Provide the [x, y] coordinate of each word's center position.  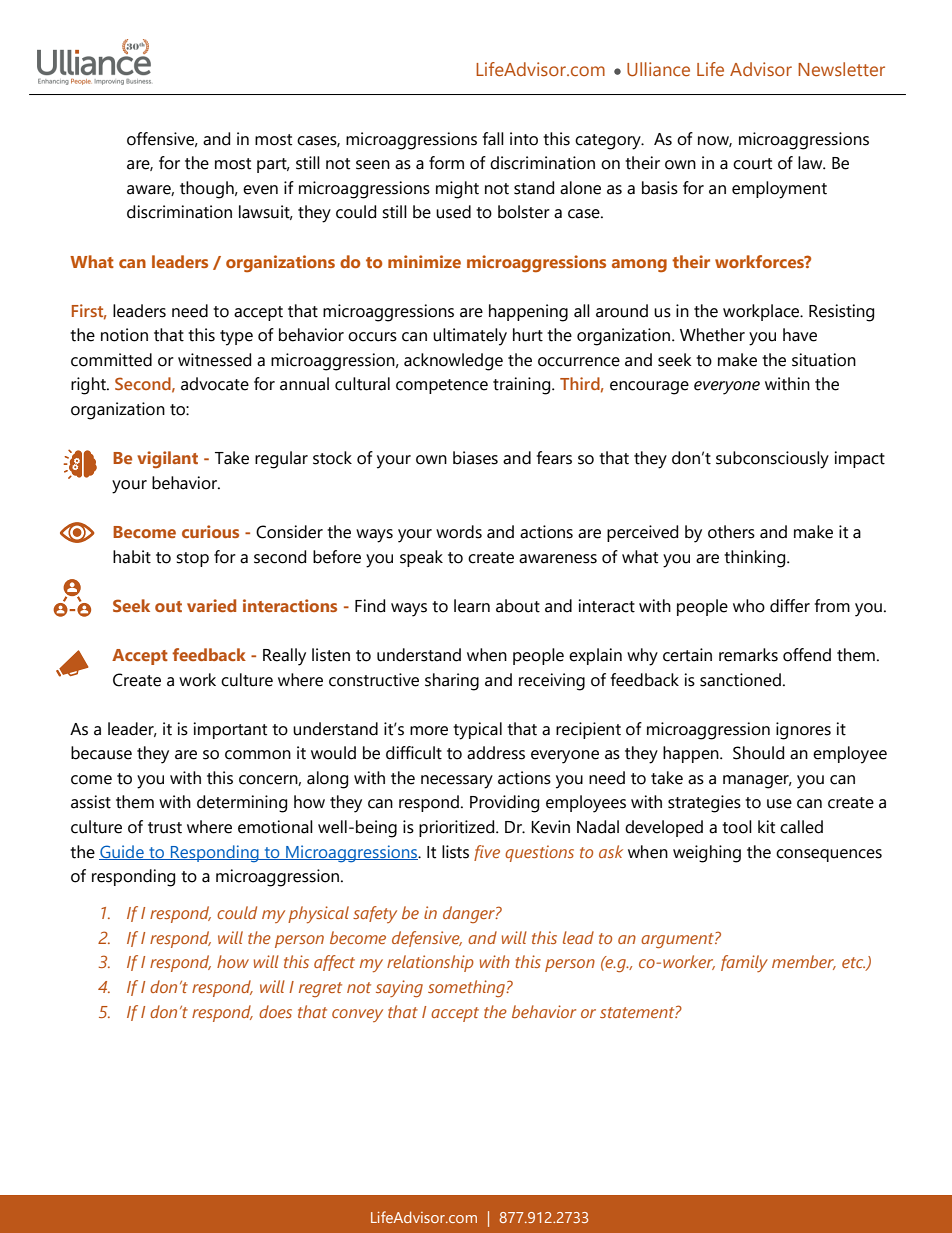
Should [758, 753]
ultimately [470, 337]
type [236, 338]
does [275, 1011]
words [459, 532]
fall [493, 139]
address [496, 753]
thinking [756, 559]
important [230, 730]
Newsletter [841, 69]
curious [210, 531]
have [800, 335]
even [260, 190]
